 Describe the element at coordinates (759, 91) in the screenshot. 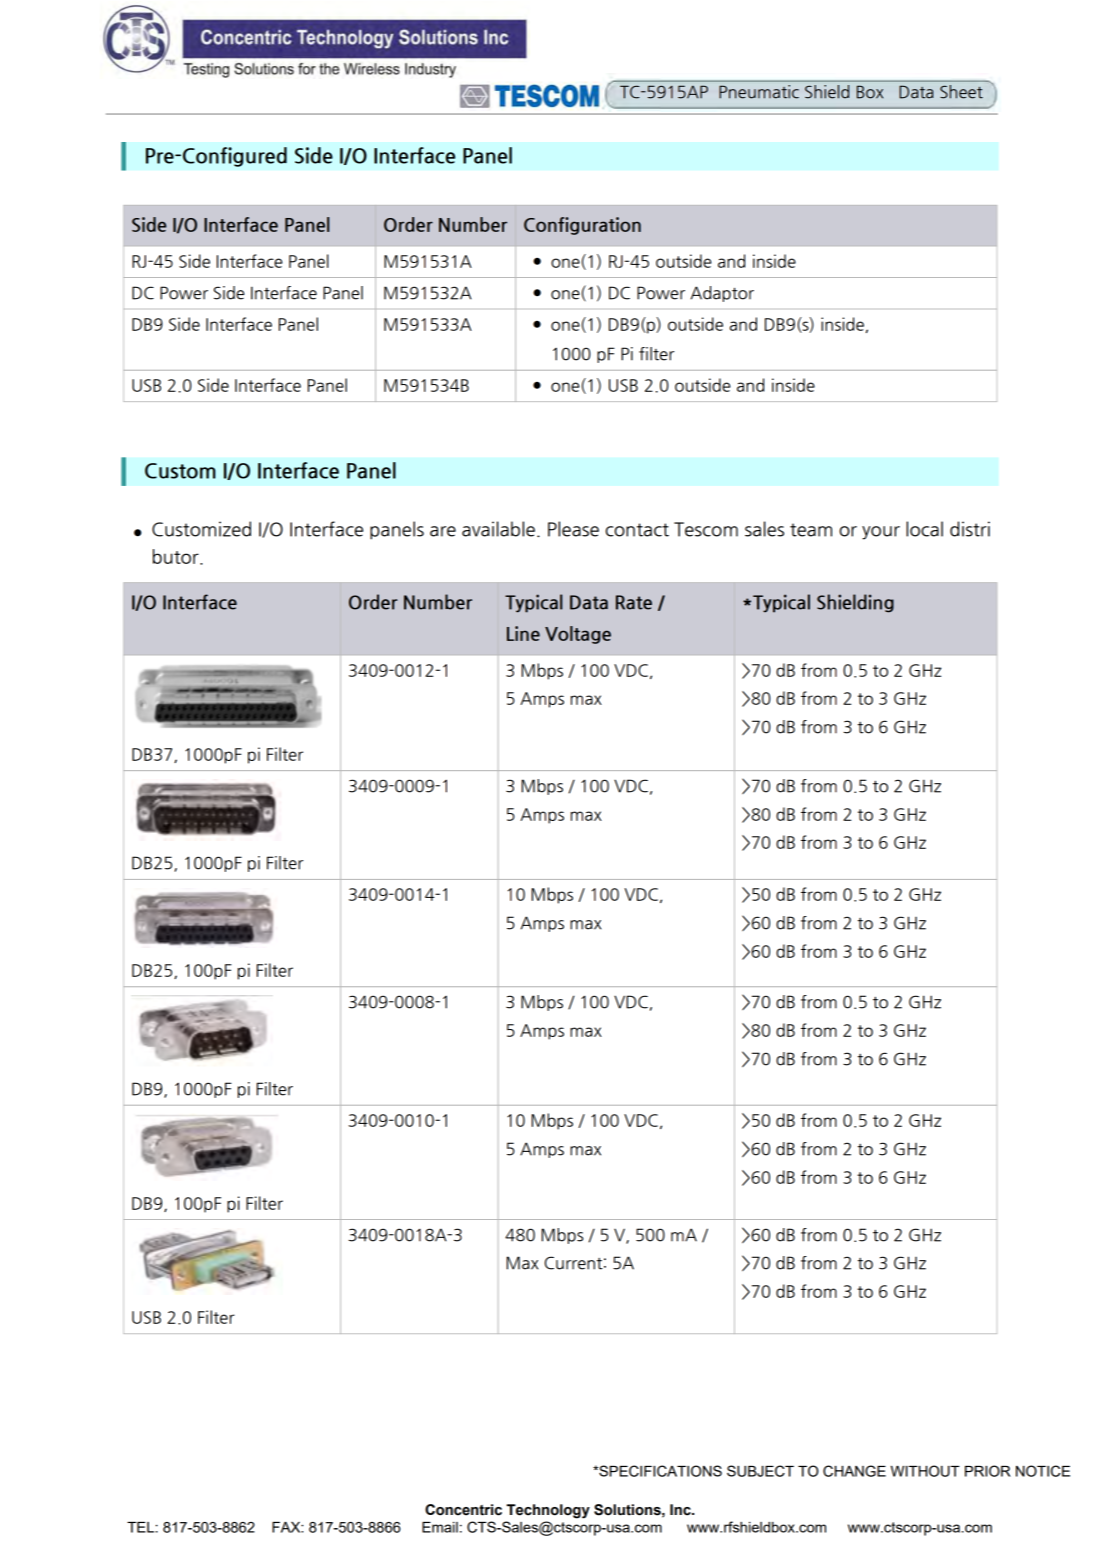

I see `Pneumatic` at that location.
